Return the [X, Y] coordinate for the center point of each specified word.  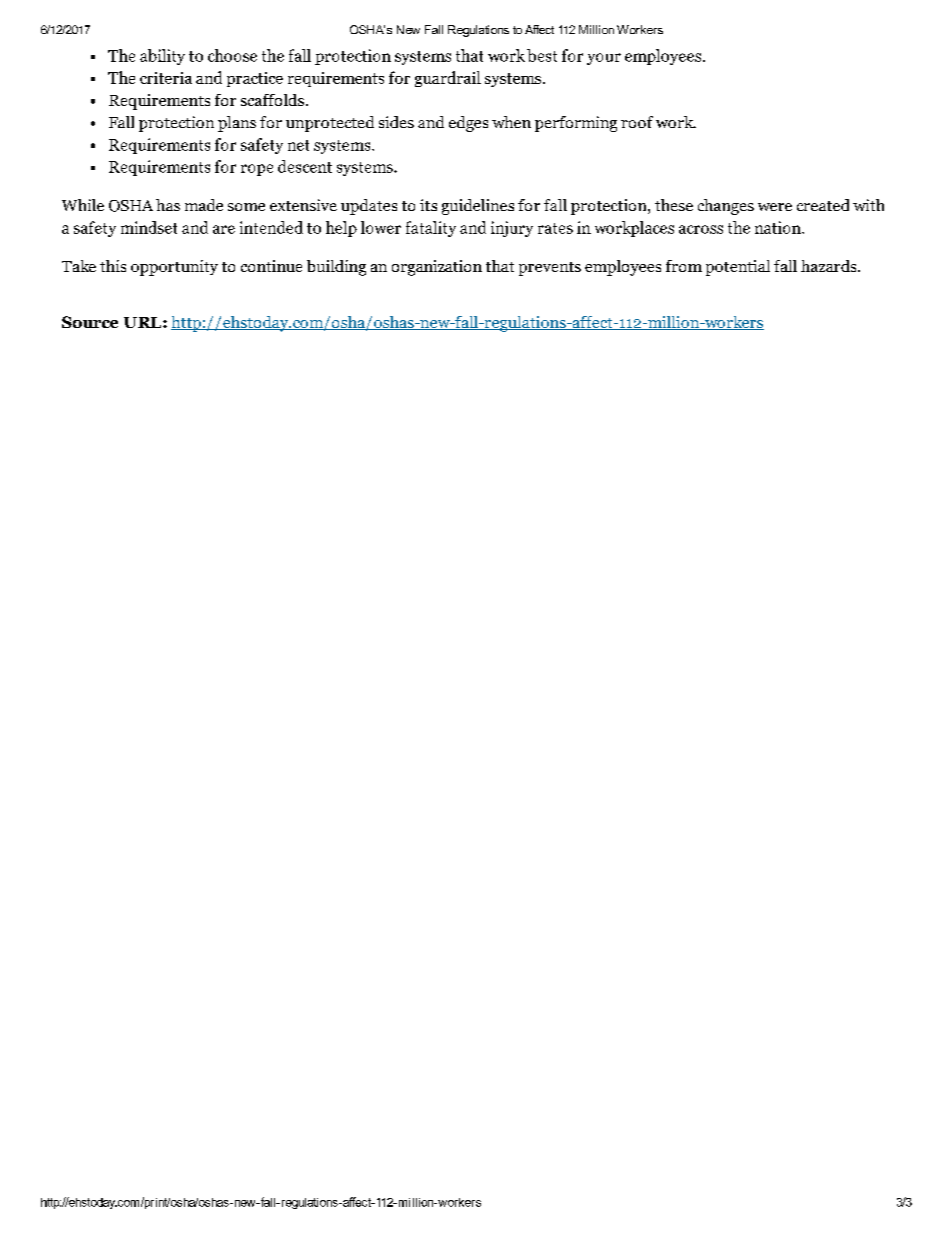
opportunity [174, 268]
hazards [830, 266]
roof [637, 122]
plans [237, 124]
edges [468, 124]
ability [162, 57]
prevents [550, 269]
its [428, 205]
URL [144, 322]
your [604, 59]
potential [738, 268]
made [204, 205]
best [542, 55]
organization [437, 268]
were [775, 207]
